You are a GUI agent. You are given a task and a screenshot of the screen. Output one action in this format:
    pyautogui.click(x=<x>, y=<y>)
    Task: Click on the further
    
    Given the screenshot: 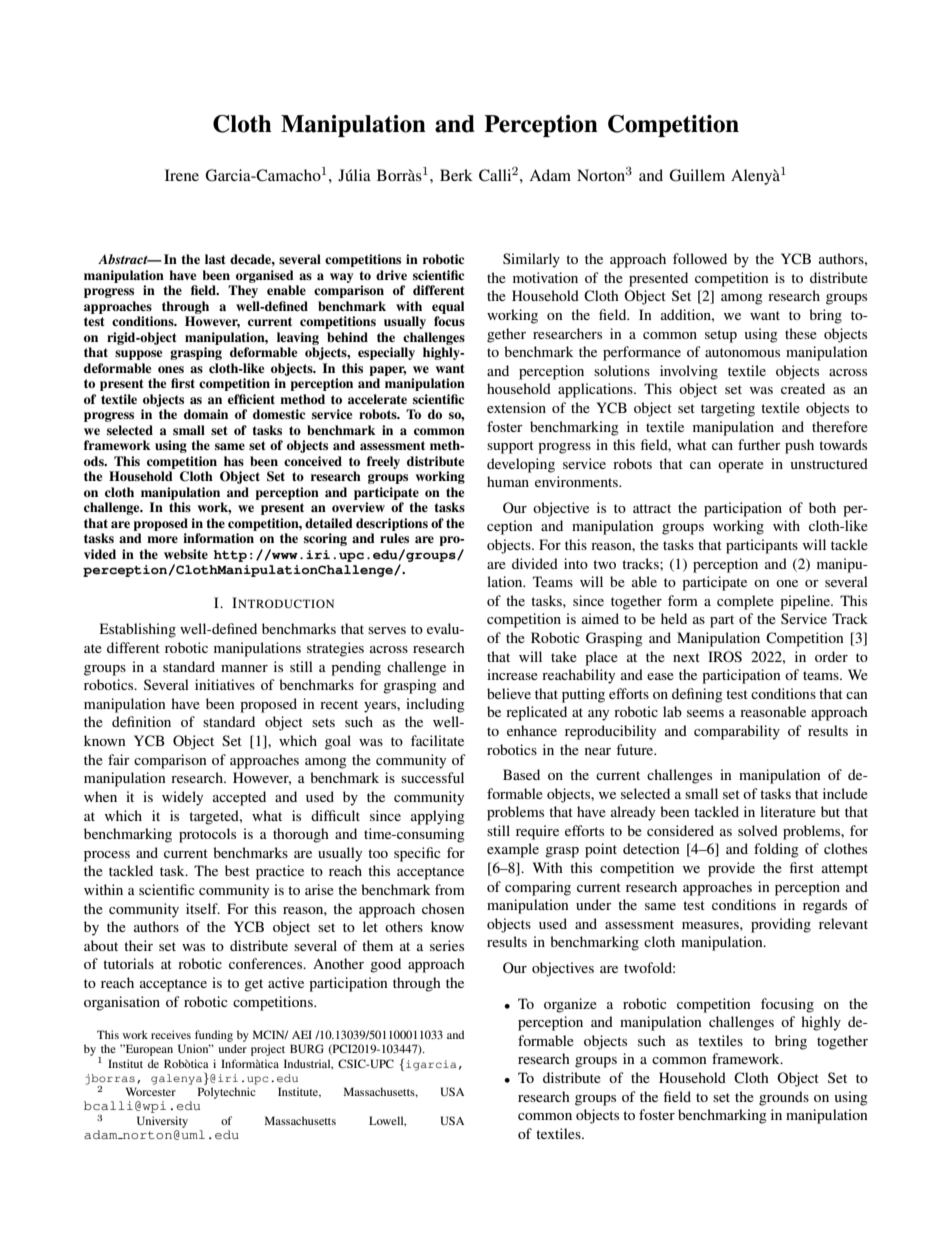 What is the action you would take?
    pyautogui.click(x=759, y=444)
